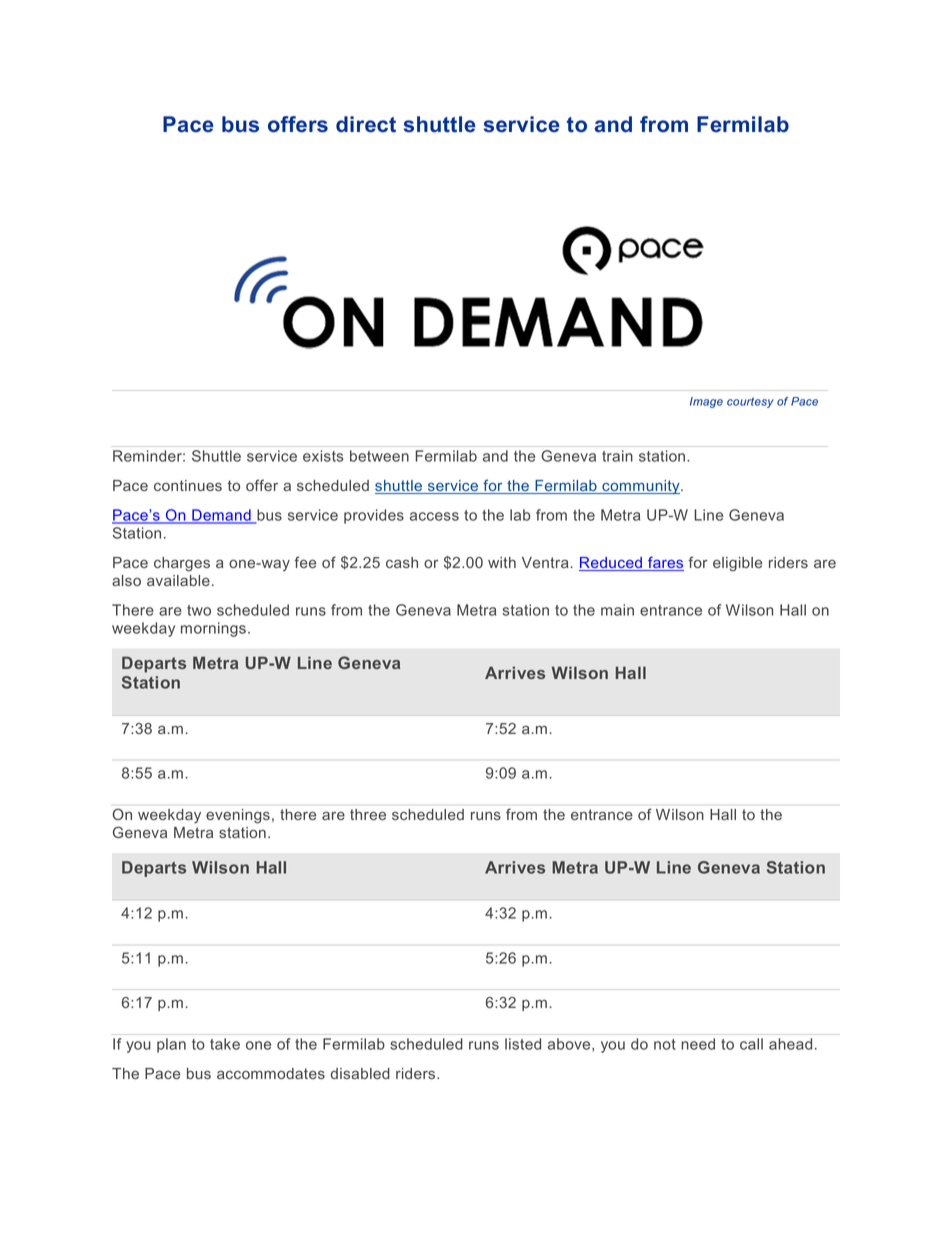  I want to click on direct, so click(366, 124).
